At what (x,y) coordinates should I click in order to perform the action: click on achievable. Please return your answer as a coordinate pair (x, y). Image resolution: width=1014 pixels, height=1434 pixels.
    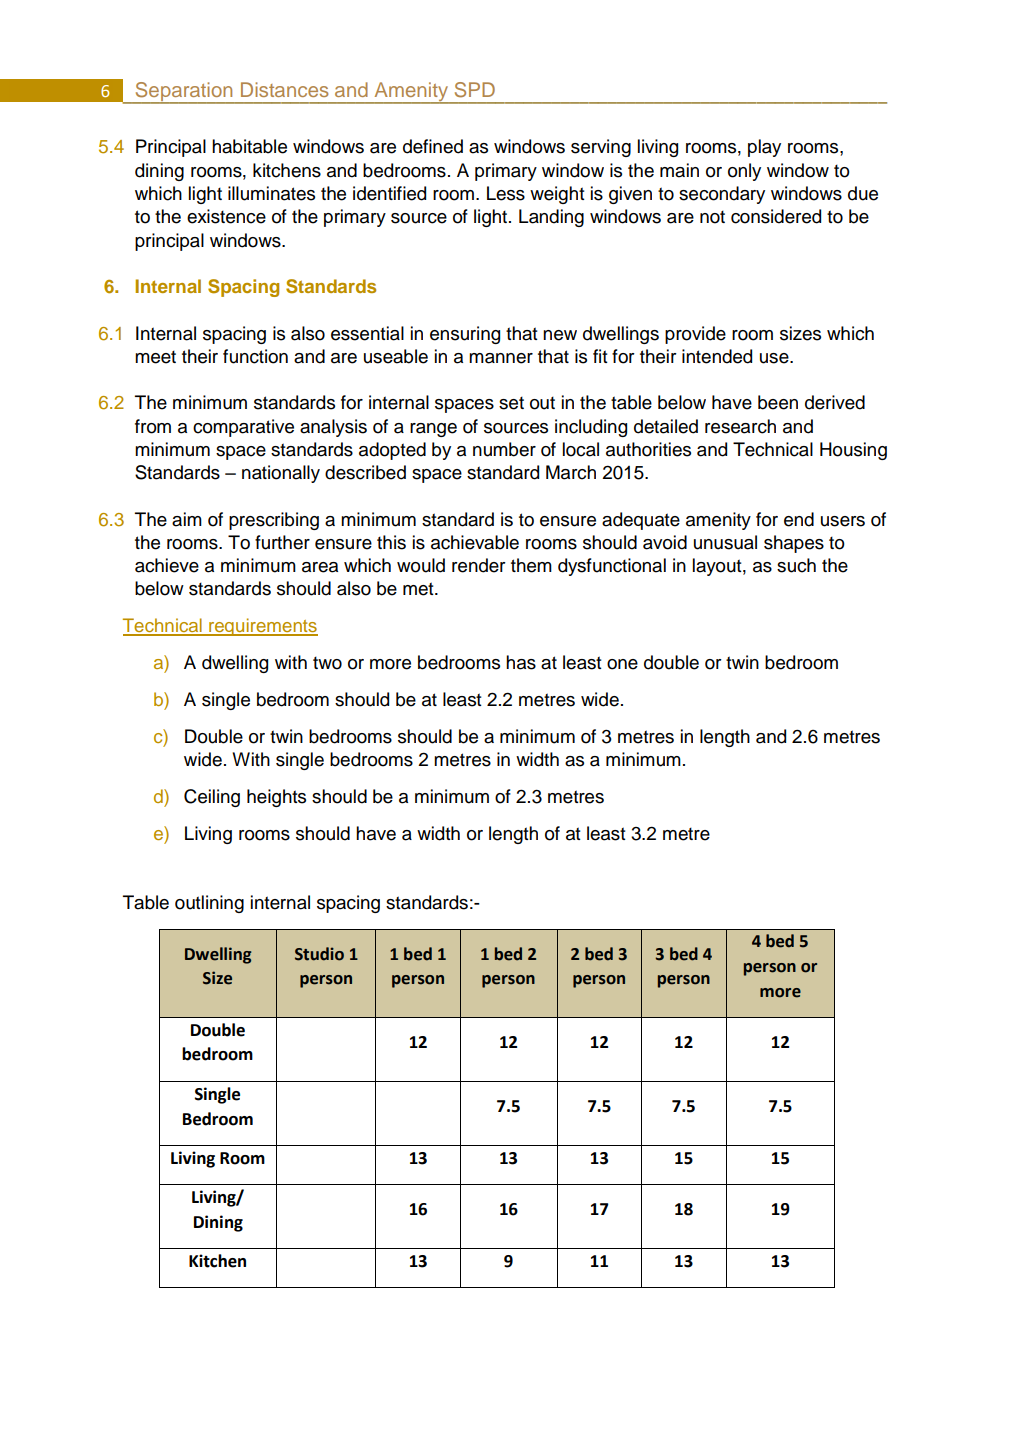
    Looking at the image, I should click on (475, 542).
